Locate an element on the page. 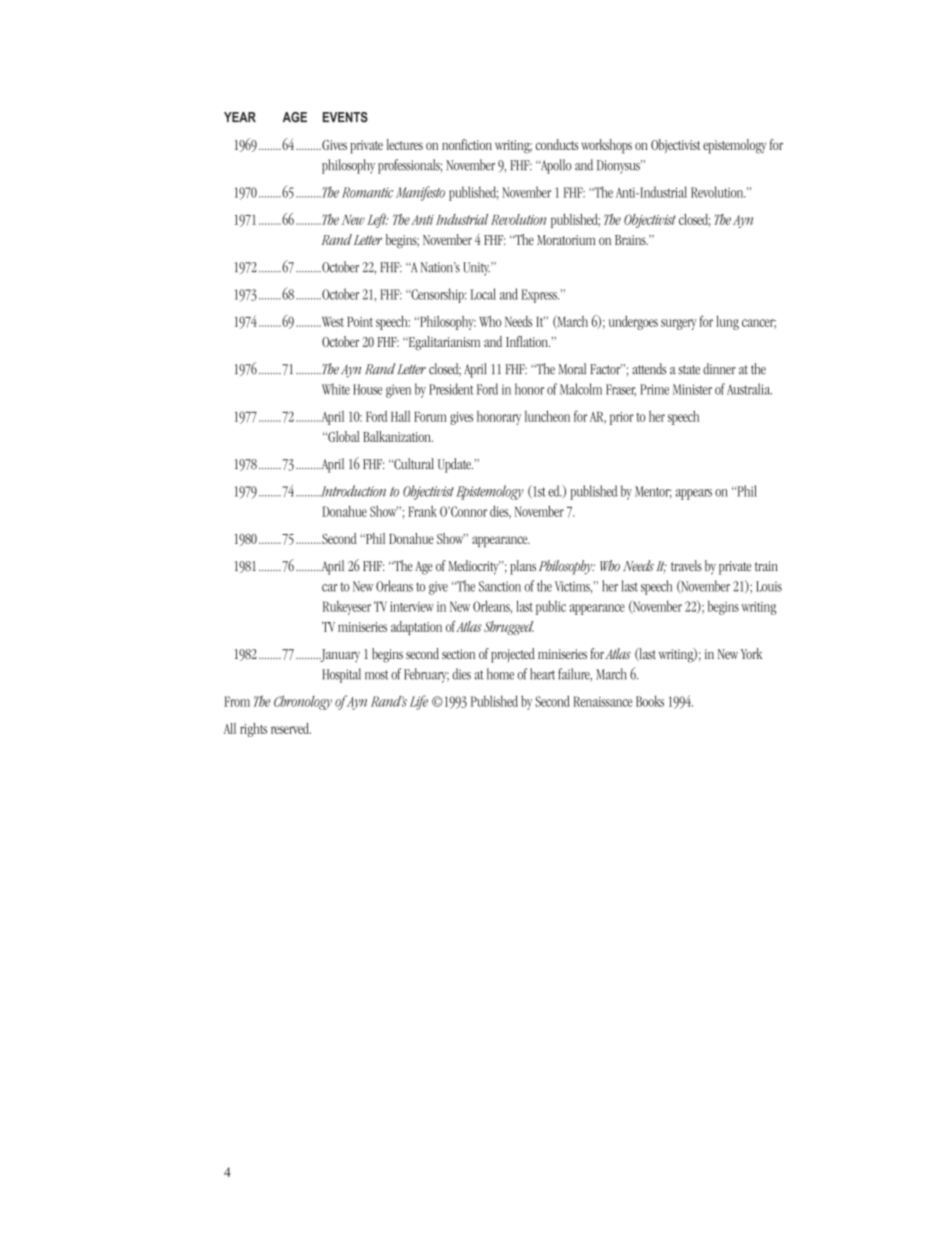  Left is located at coordinates (377, 220).
